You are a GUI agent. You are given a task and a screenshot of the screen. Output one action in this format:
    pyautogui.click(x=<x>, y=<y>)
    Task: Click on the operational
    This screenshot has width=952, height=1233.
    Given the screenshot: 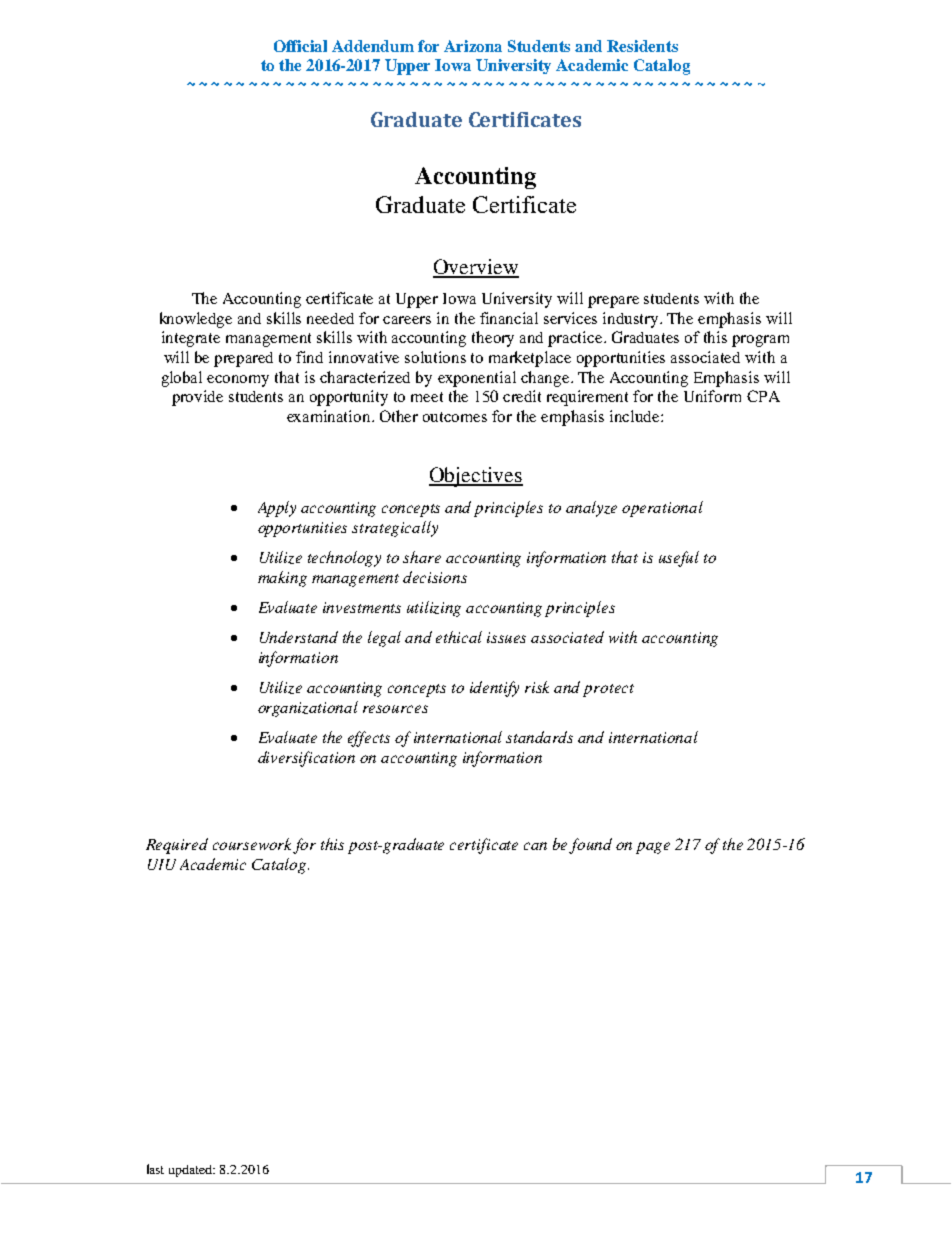 What is the action you would take?
    pyautogui.click(x=662, y=509)
